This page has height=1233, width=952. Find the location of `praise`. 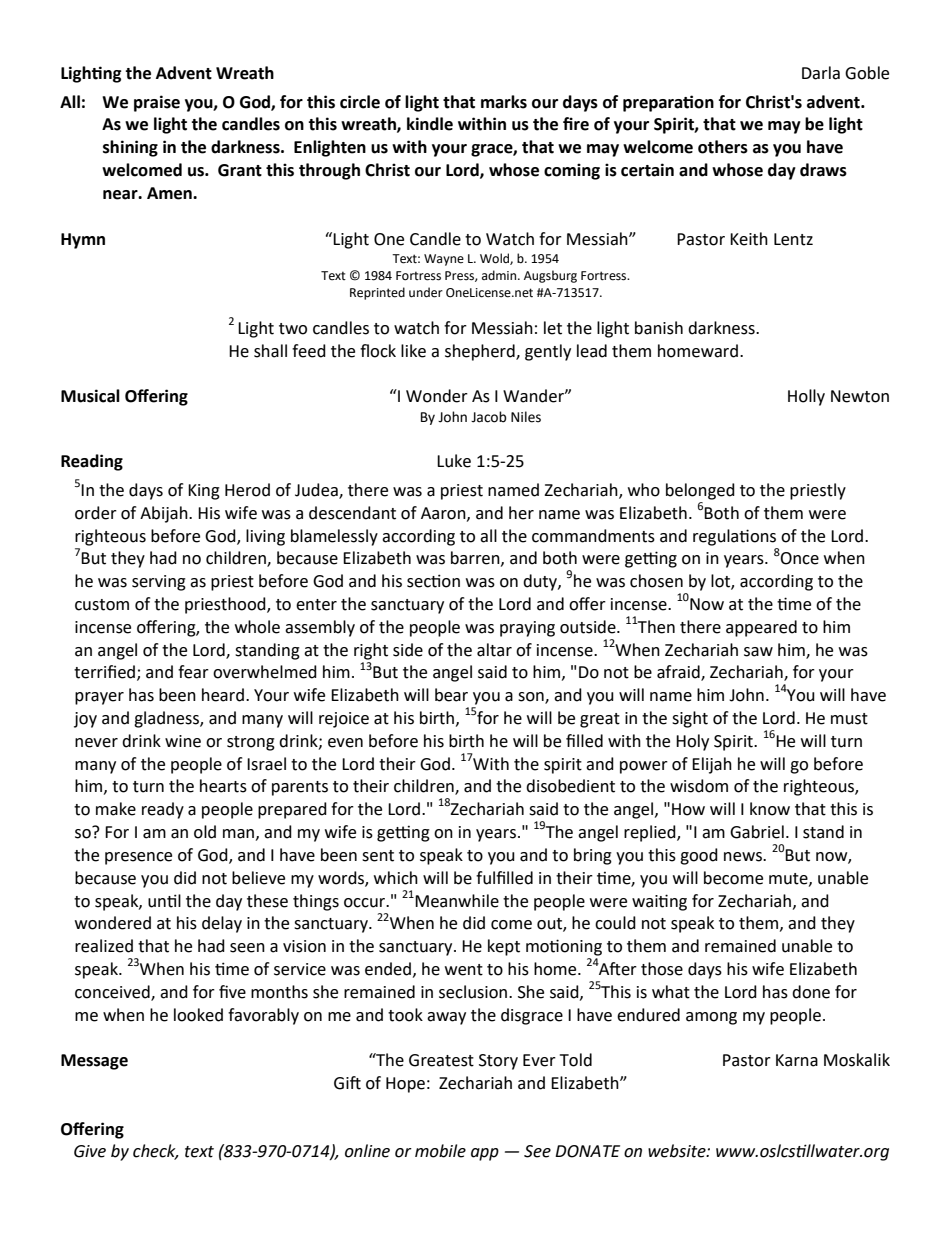

praise is located at coordinates (157, 103).
